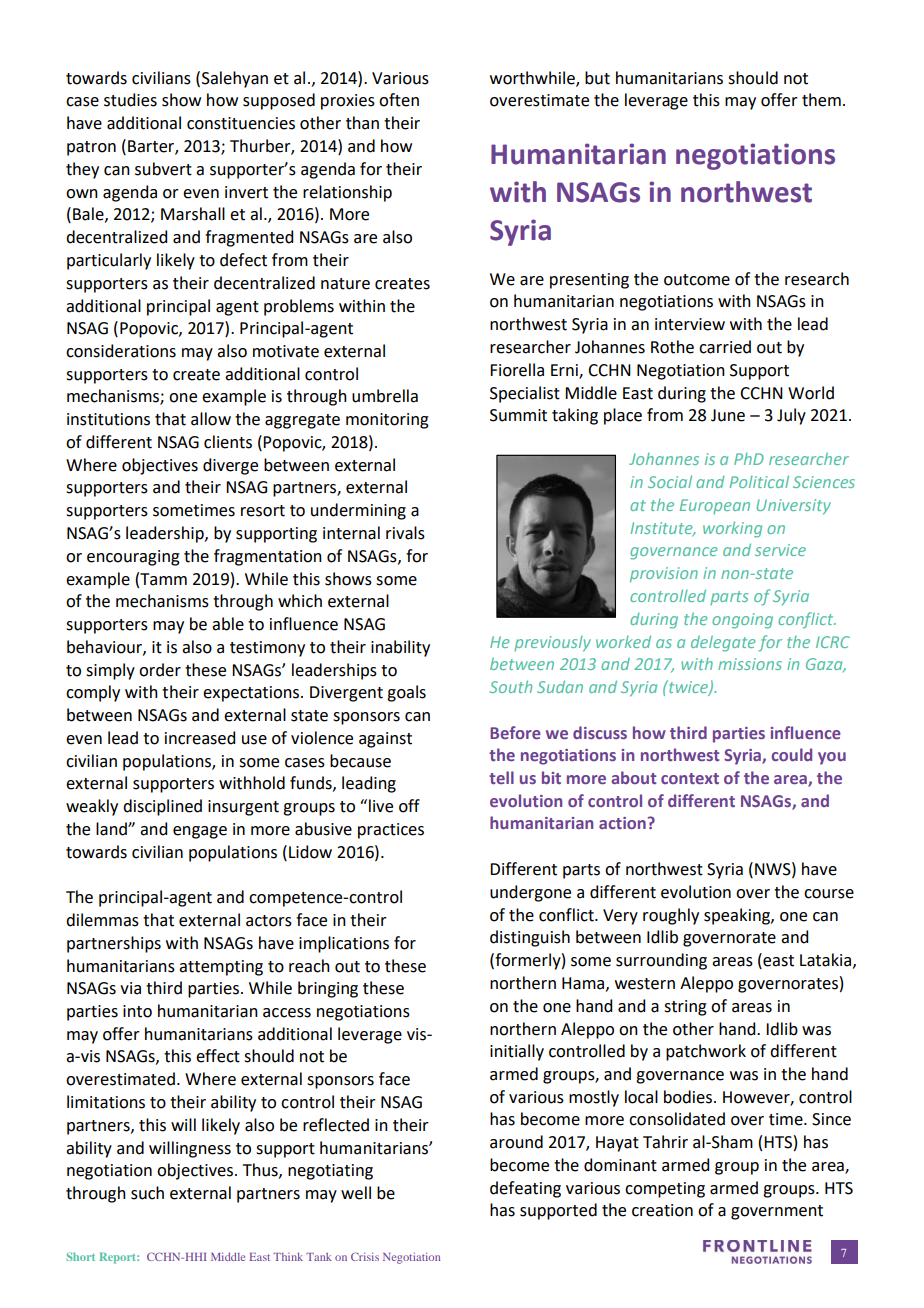  Describe the element at coordinates (821, 100) in the image. I see `them` at that location.
